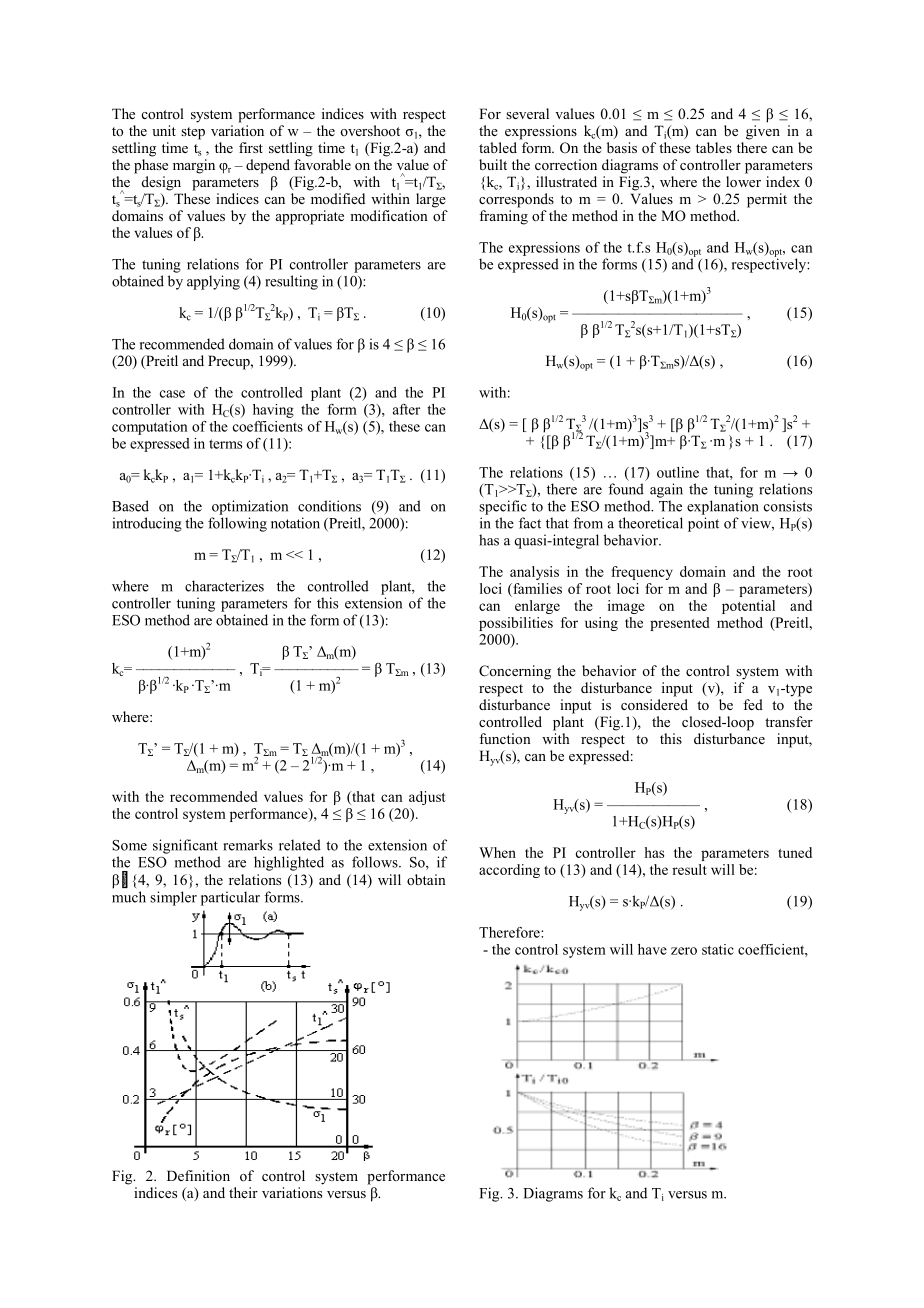 This screenshot has width=924, height=1308. Describe the element at coordinates (509, 871) in the screenshot. I see `according` at that location.
